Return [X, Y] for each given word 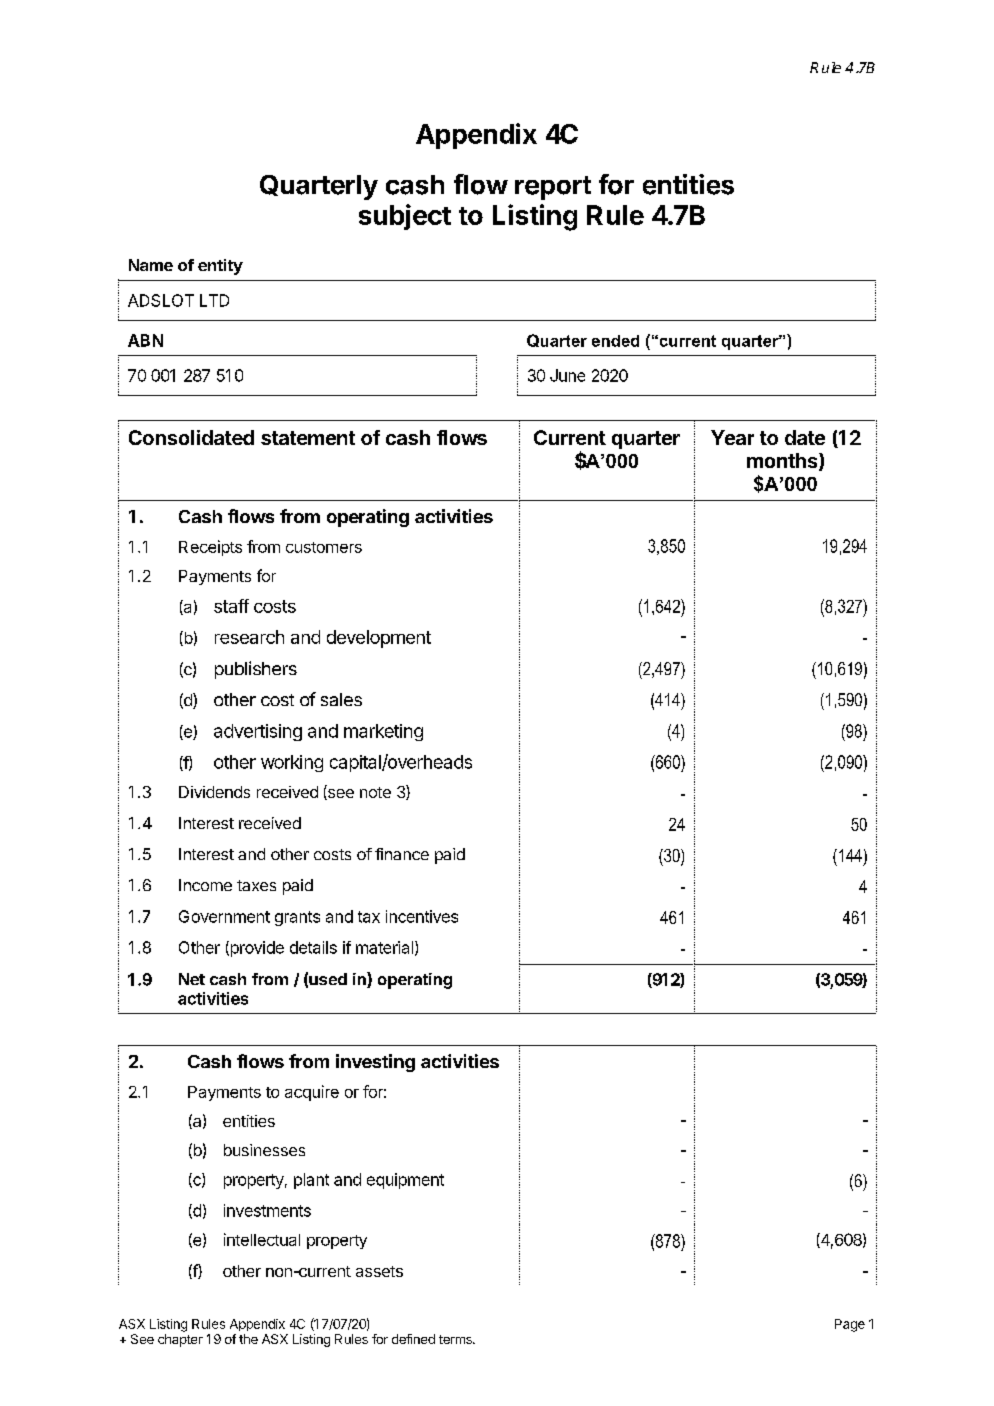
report [553, 188]
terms [456, 1339]
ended [615, 341]
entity [220, 267]
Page [850, 1325]
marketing [383, 732]
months [783, 462]
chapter [180, 1340]
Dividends [214, 792]
